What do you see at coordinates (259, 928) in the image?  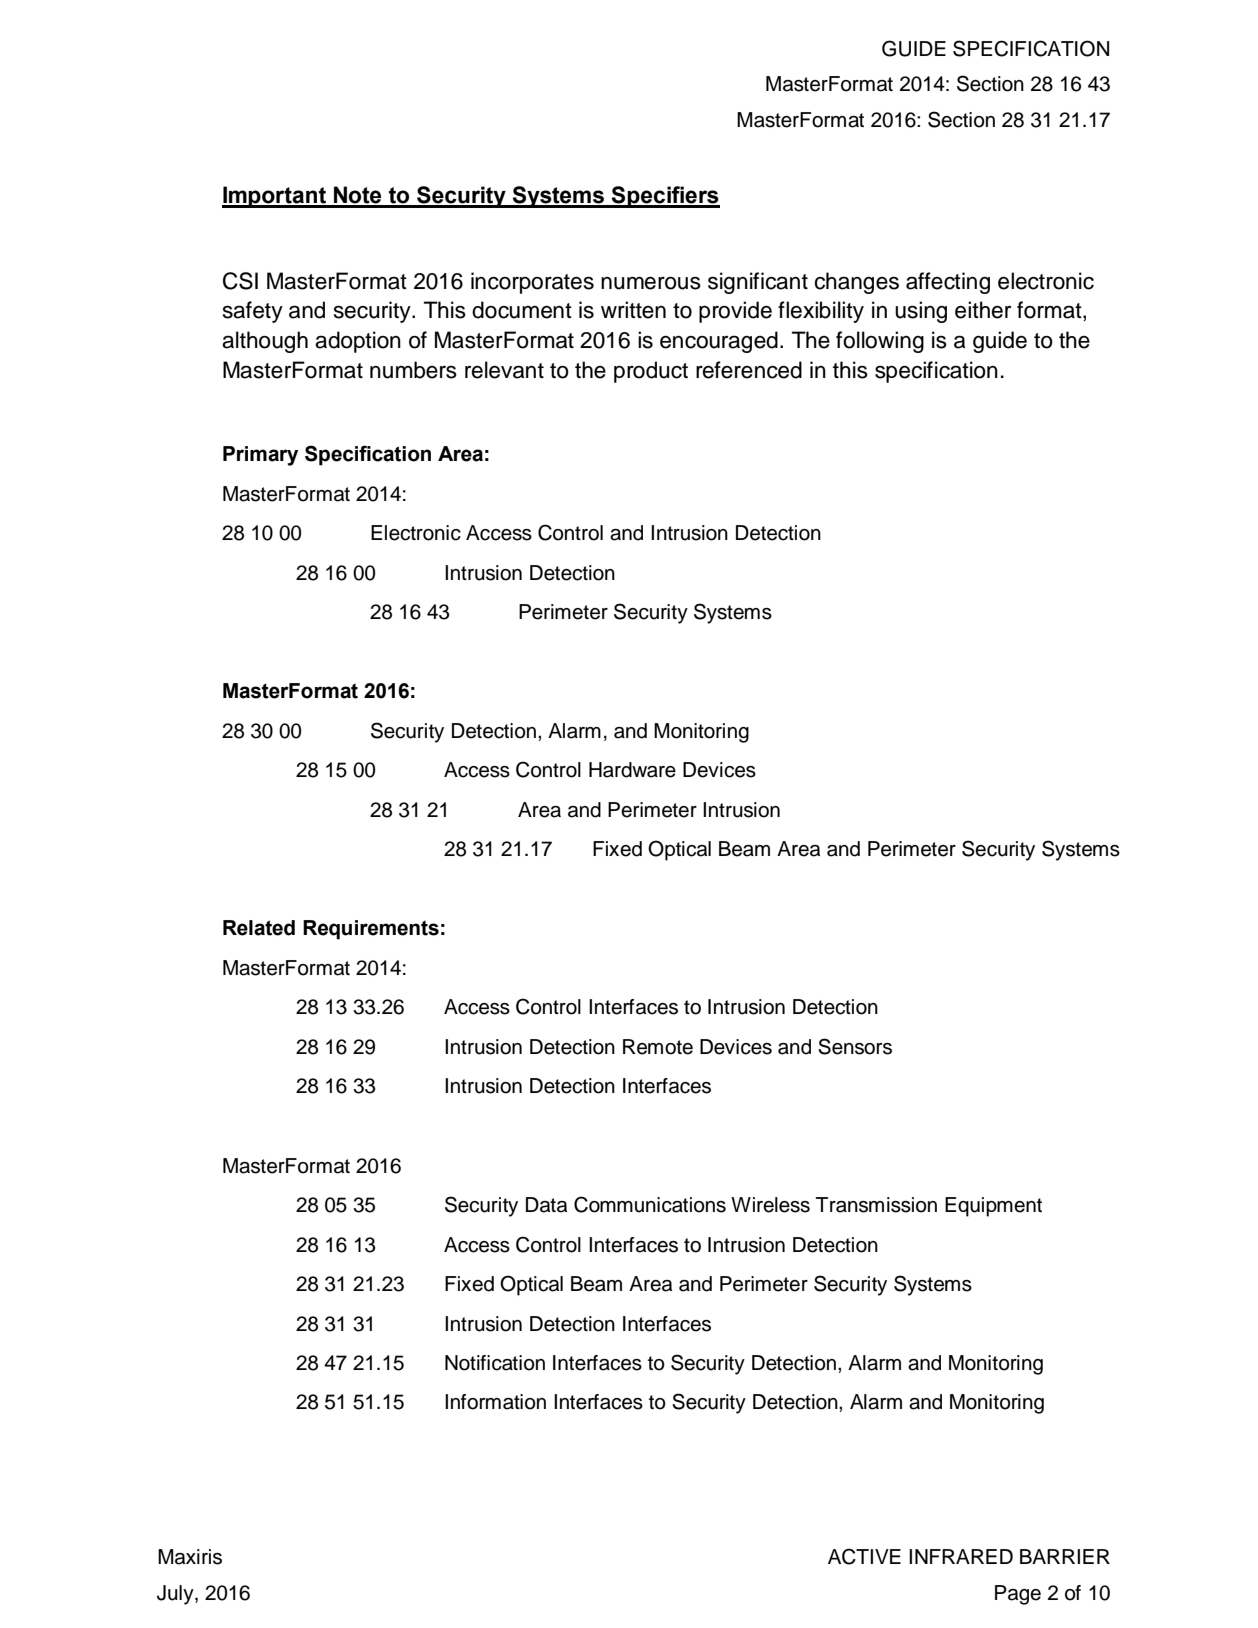 I see `Related` at bounding box center [259, 928].
